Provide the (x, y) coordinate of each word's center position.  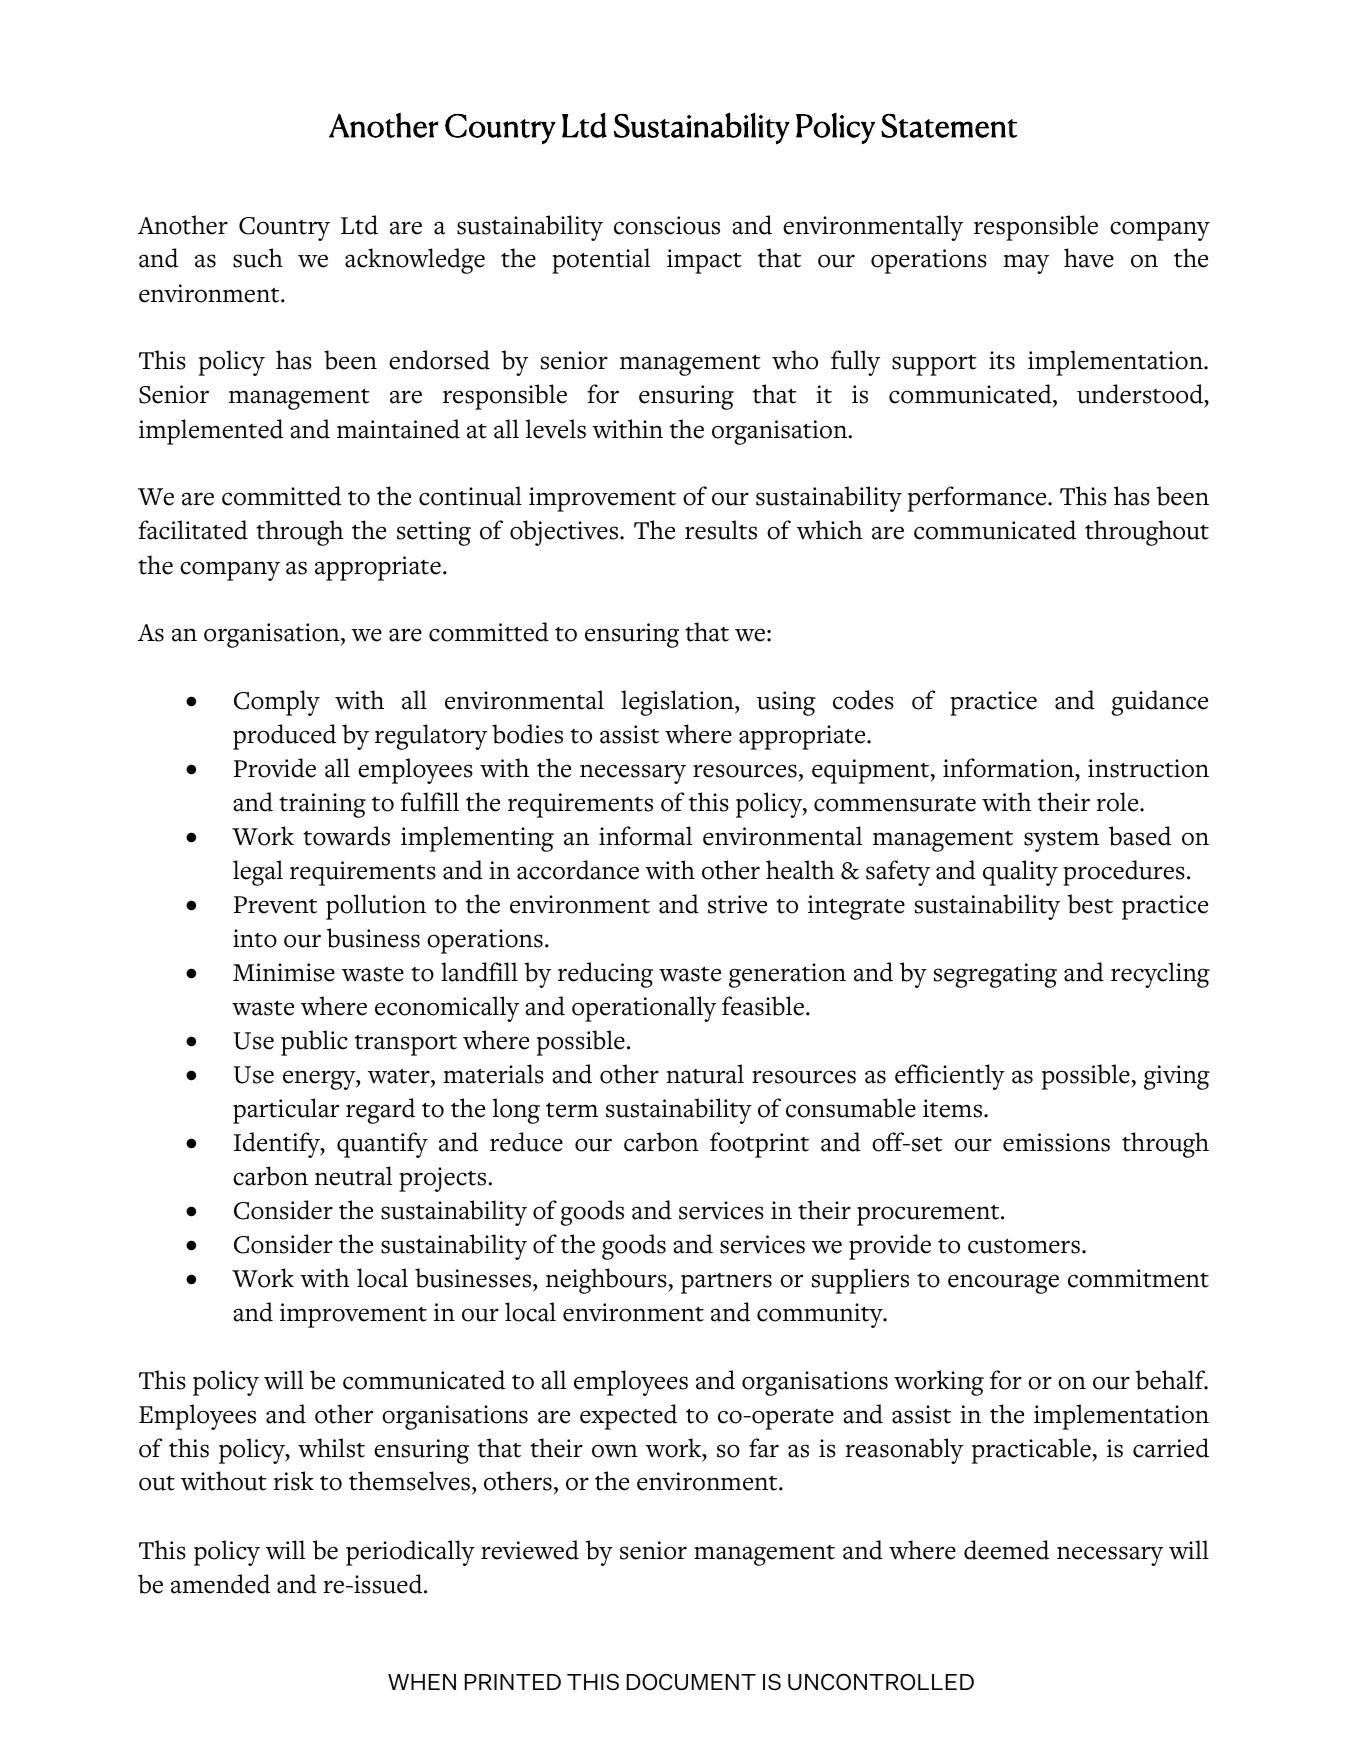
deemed (1006, 1550)
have (1089, 258)
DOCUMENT (691, 1682)
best (1090, 904)
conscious (667, 225)
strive (737, 904)
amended (220, 1584)
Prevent (275, 905)
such (258, 258)
